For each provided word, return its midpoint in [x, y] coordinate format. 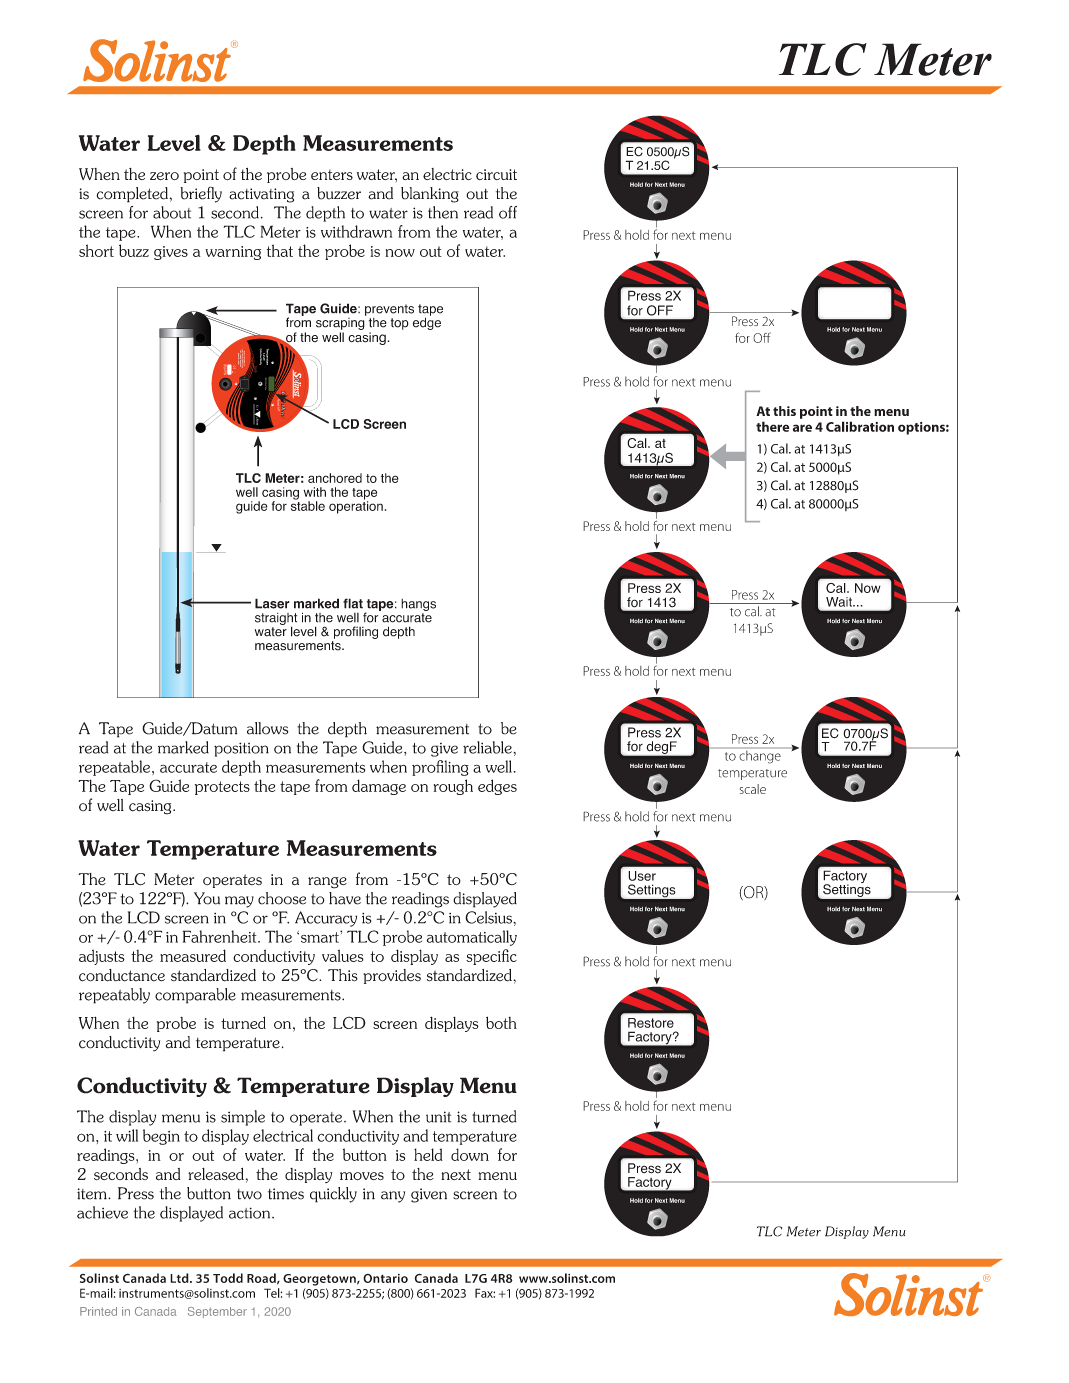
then [443, 212]
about [172, 212]
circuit [496, 174]
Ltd [180, 1278]
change [760, 756]
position [241, 749]
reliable [488, 747]
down [470, 1154]
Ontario [385, 1278]
